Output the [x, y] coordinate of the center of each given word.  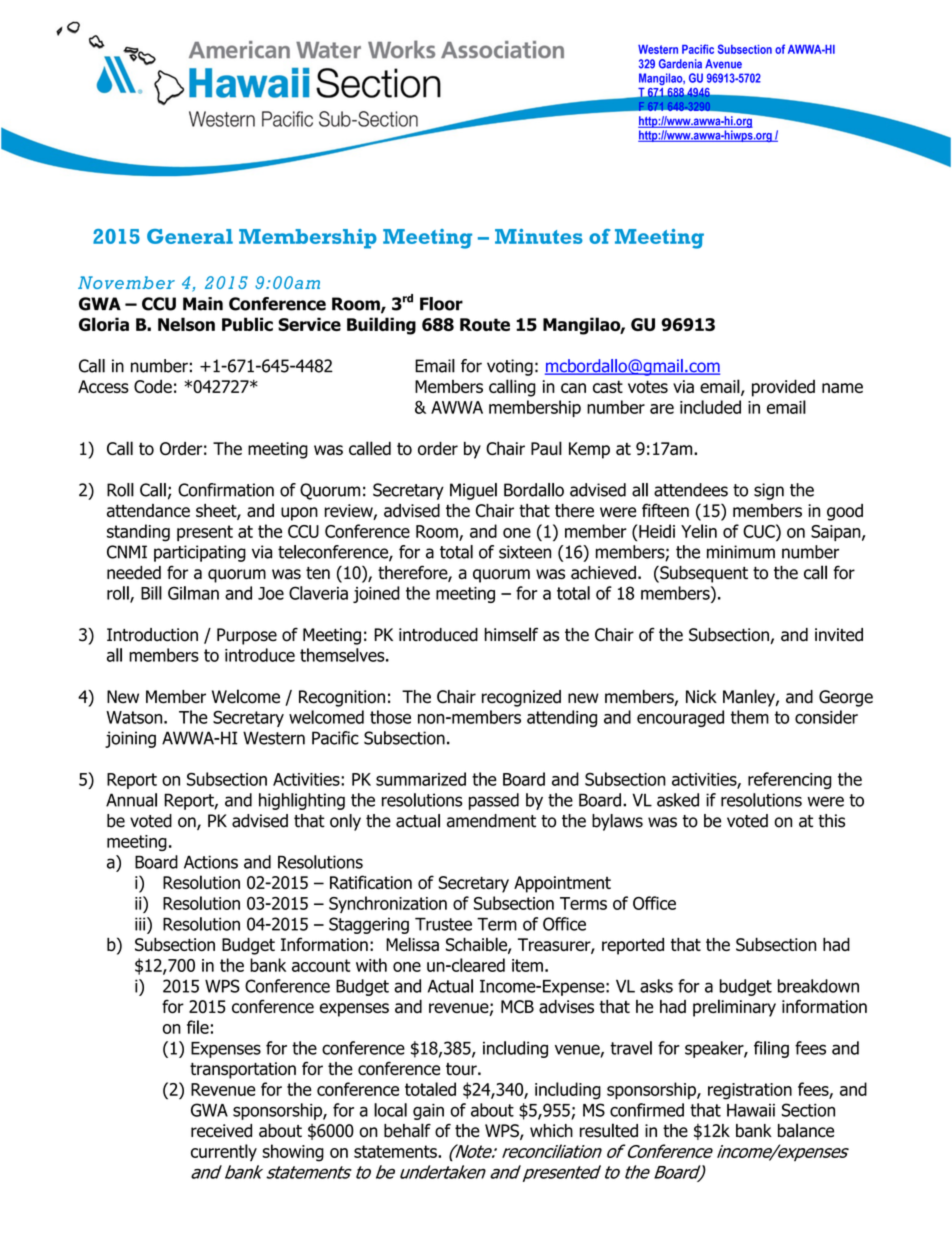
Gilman [193, 593]
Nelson [186, 324]
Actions [211, 862]
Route [485, 324]
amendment [491, 821]
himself [511, 634]
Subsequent [703, 574]
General [190, 236]
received [221, 1131]
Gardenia [680, 64]
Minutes [539, 236]
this [831, 821]
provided [783, 388]
